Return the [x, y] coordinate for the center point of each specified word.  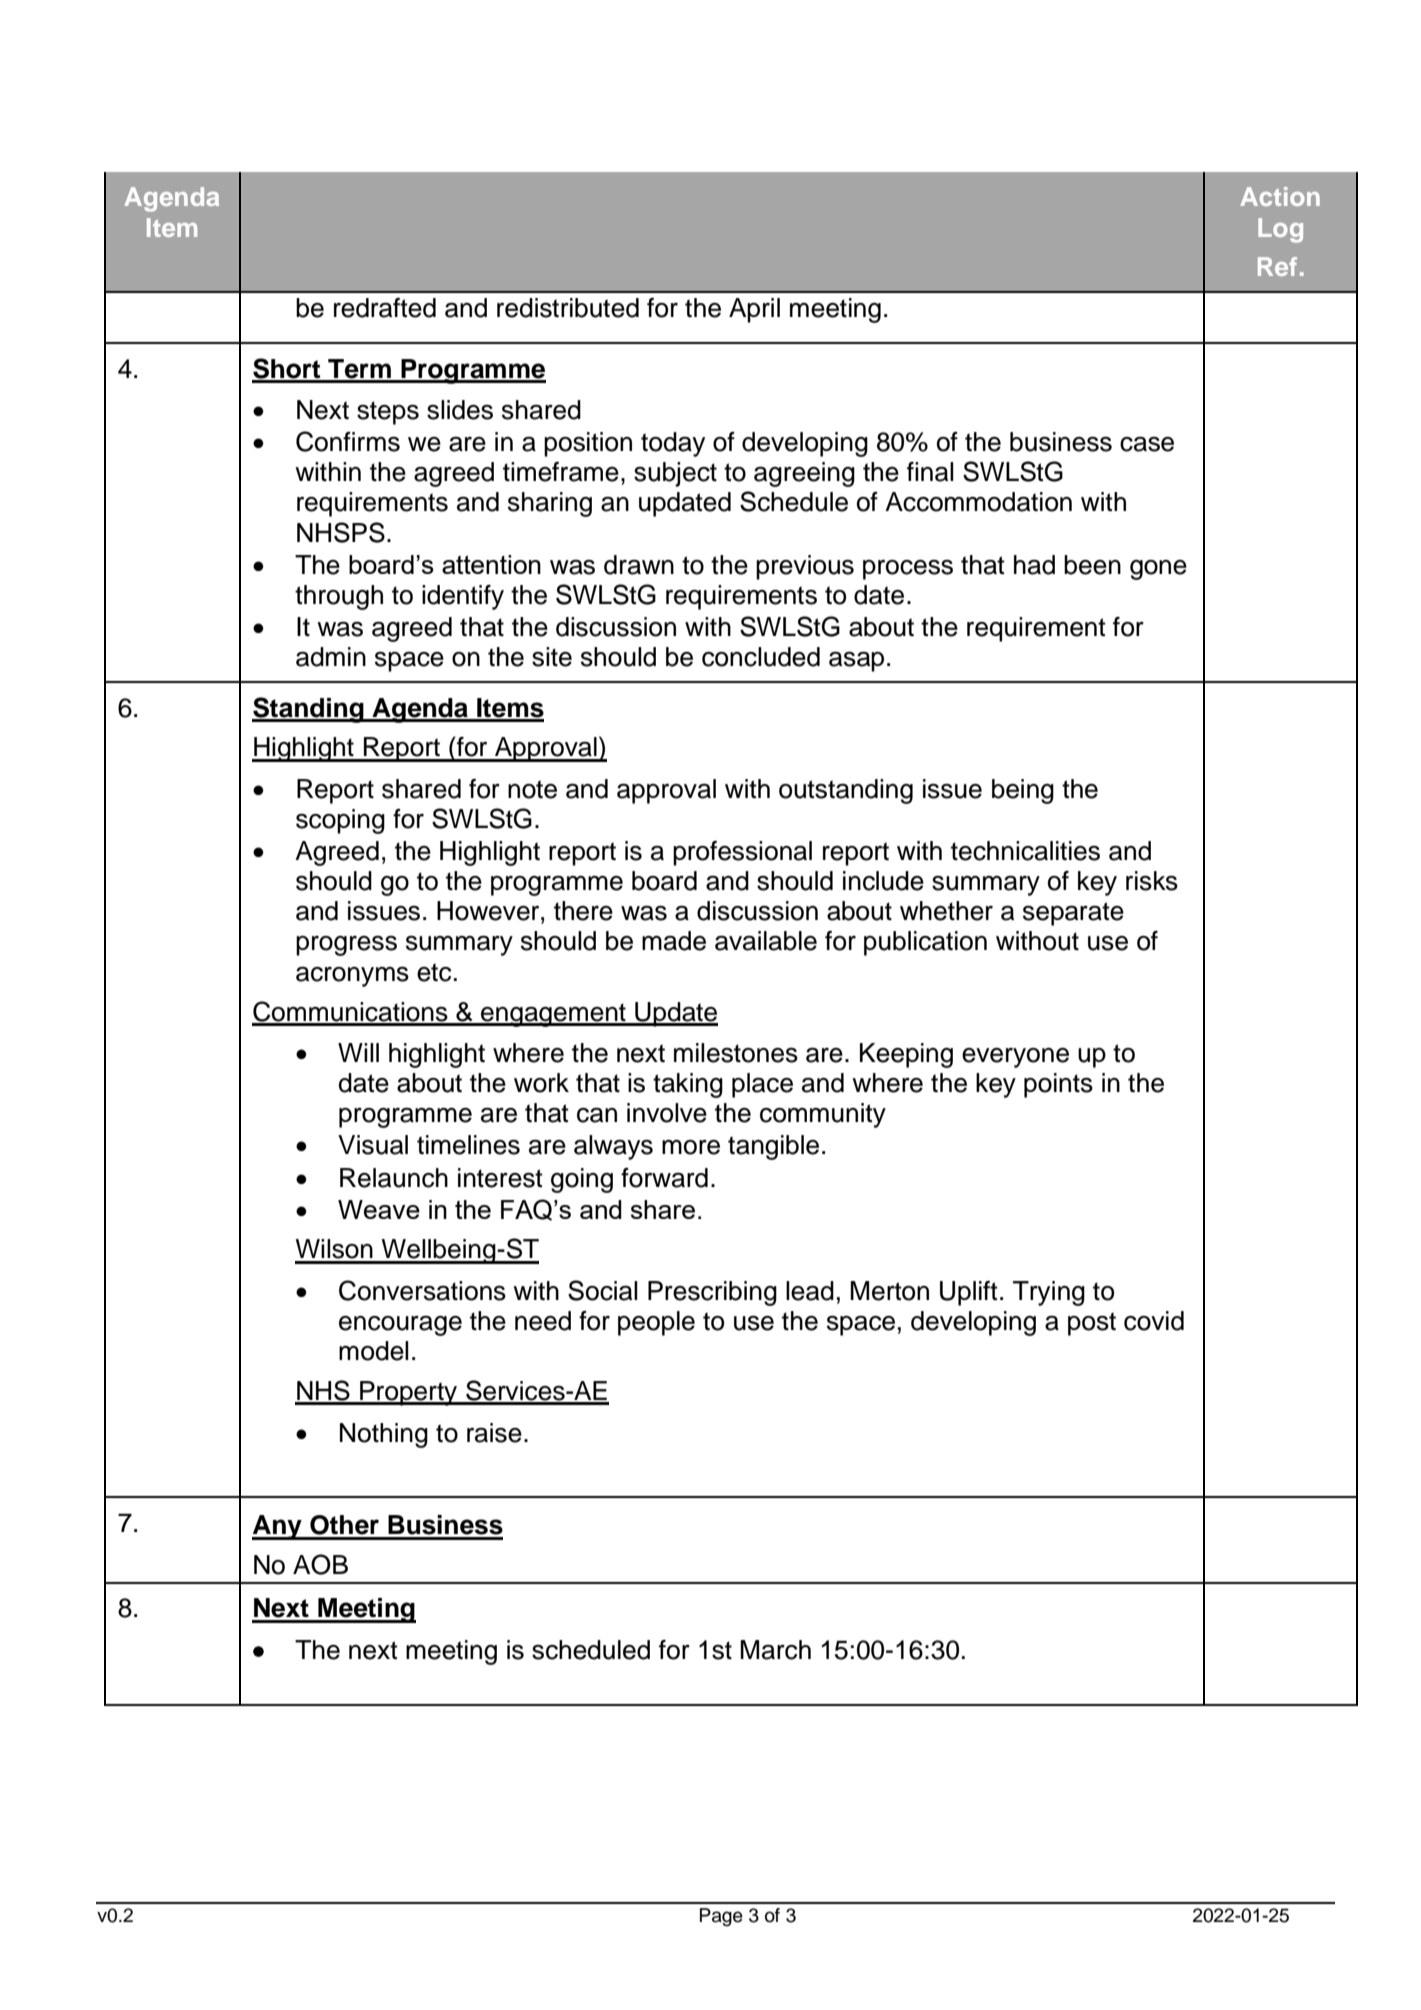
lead [810, 1291]
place [762, 1085]
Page [721, 1917]
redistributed [568, 308]
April [754, 310]
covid [1154, 1321]
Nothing [384, 1435]
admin [331, 657]
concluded [761, 657]
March [775, 1650]
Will [358, 1052]
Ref [1277, 266]
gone [1158, 570]
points [1058, 1085]
